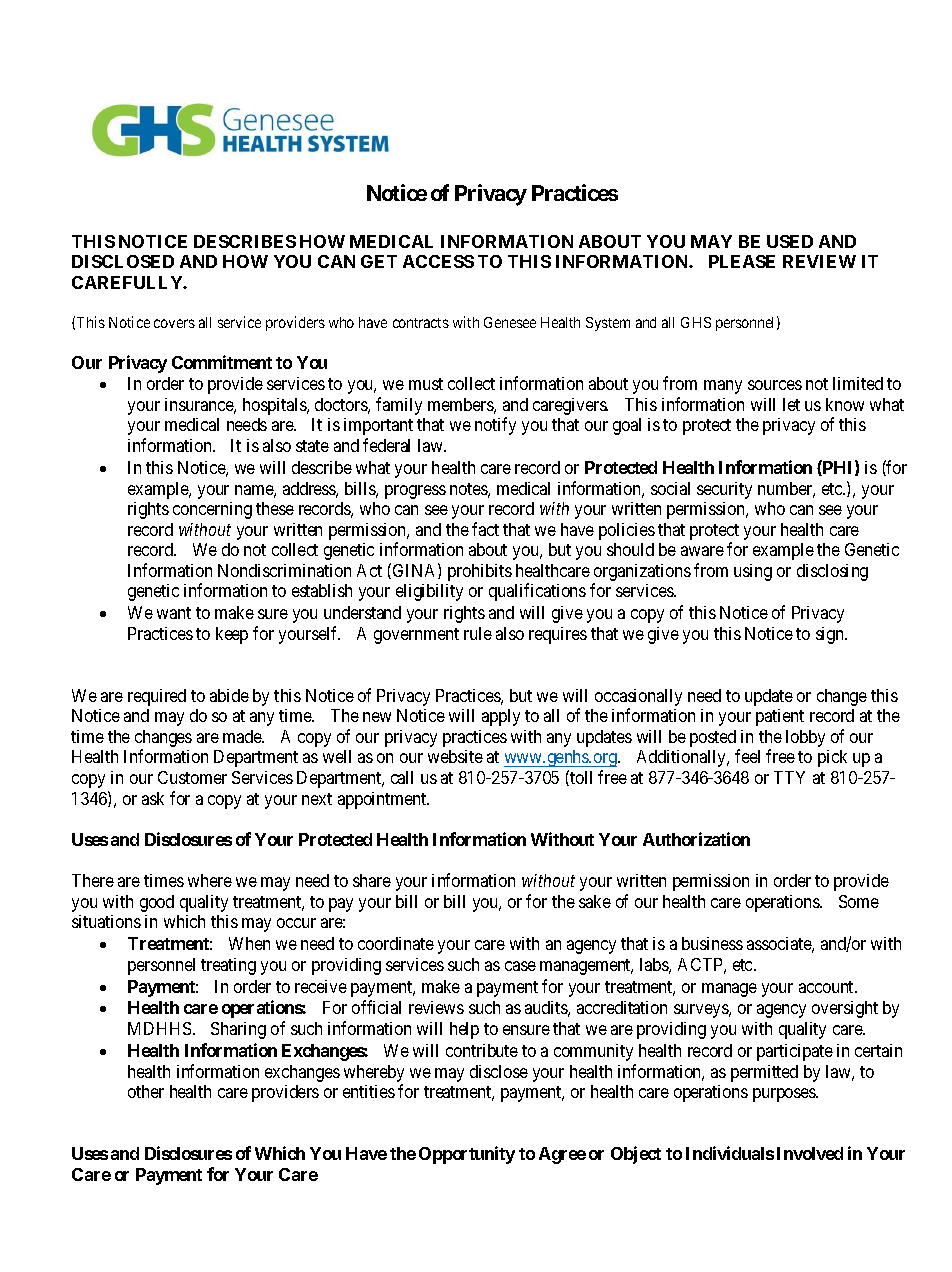 The image size is (952, 1272). Describe the element at coordinates (520, 966) in the screenshot. I see `case` at that location.
